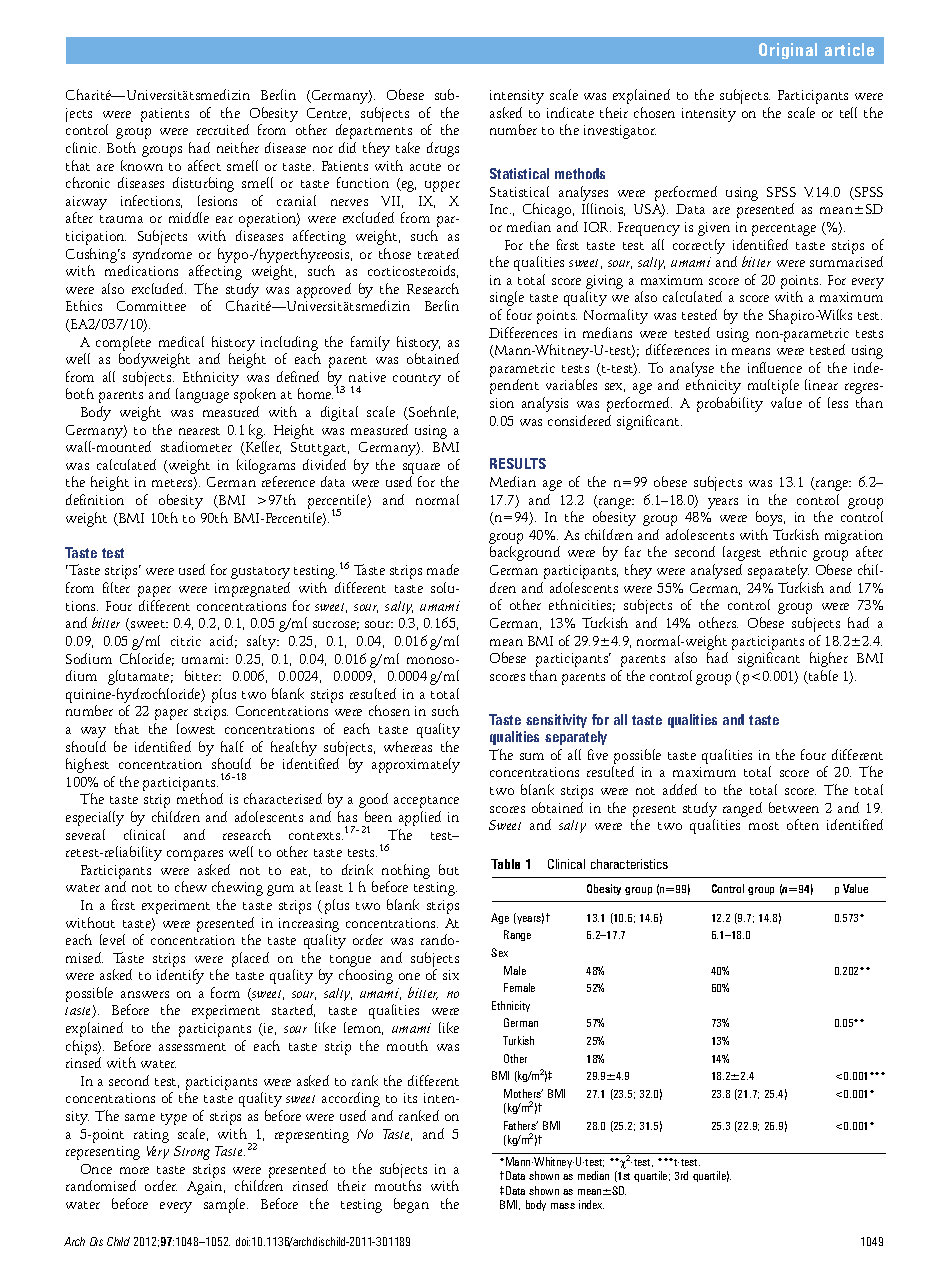 The height and width of the document is (1270, 952). What do you see at coordinates (181, 341) in the document?
I see `medical` at bounding box center [181, 341].
